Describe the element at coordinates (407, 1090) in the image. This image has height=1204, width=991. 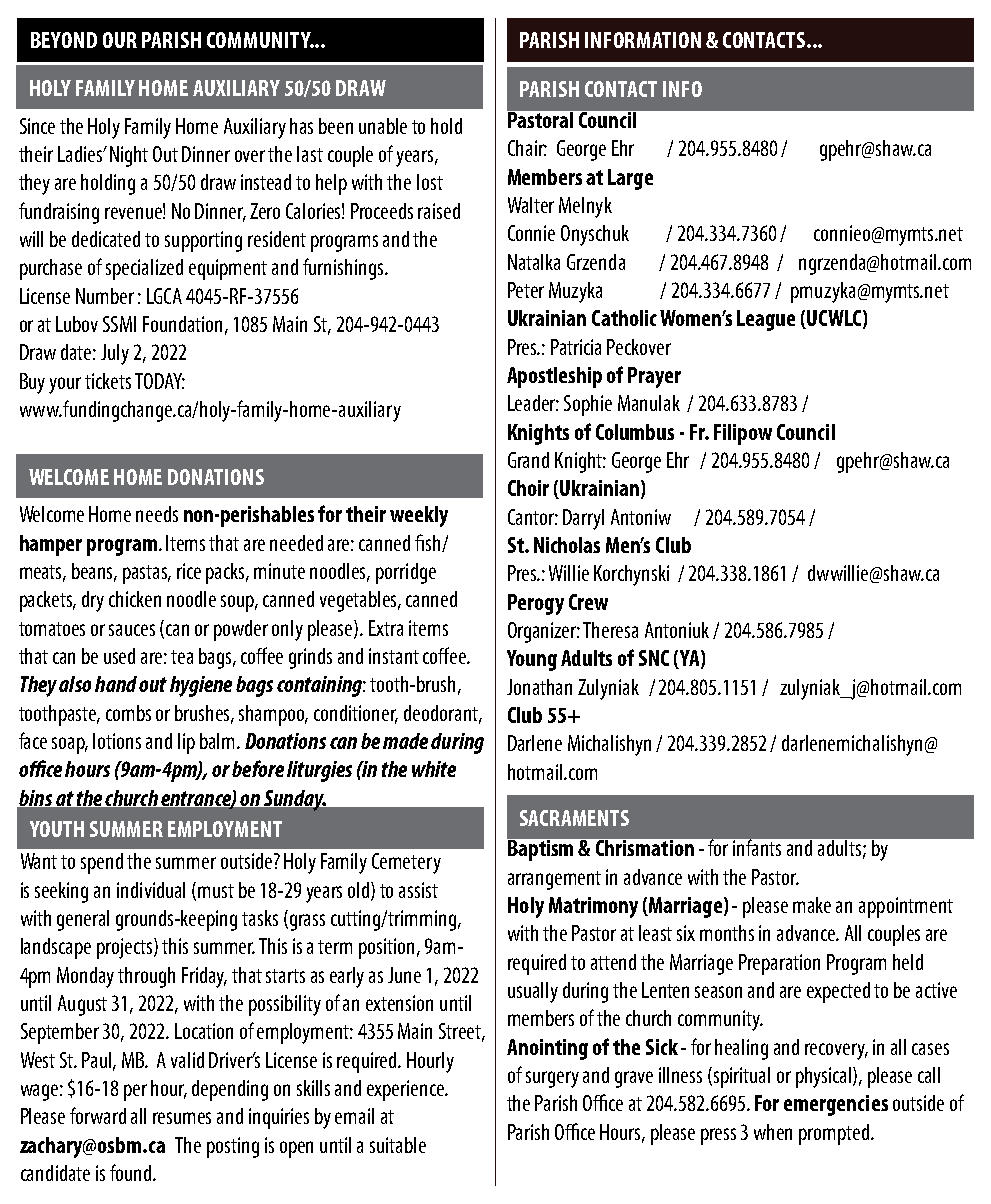
I see `experience` at that location.
